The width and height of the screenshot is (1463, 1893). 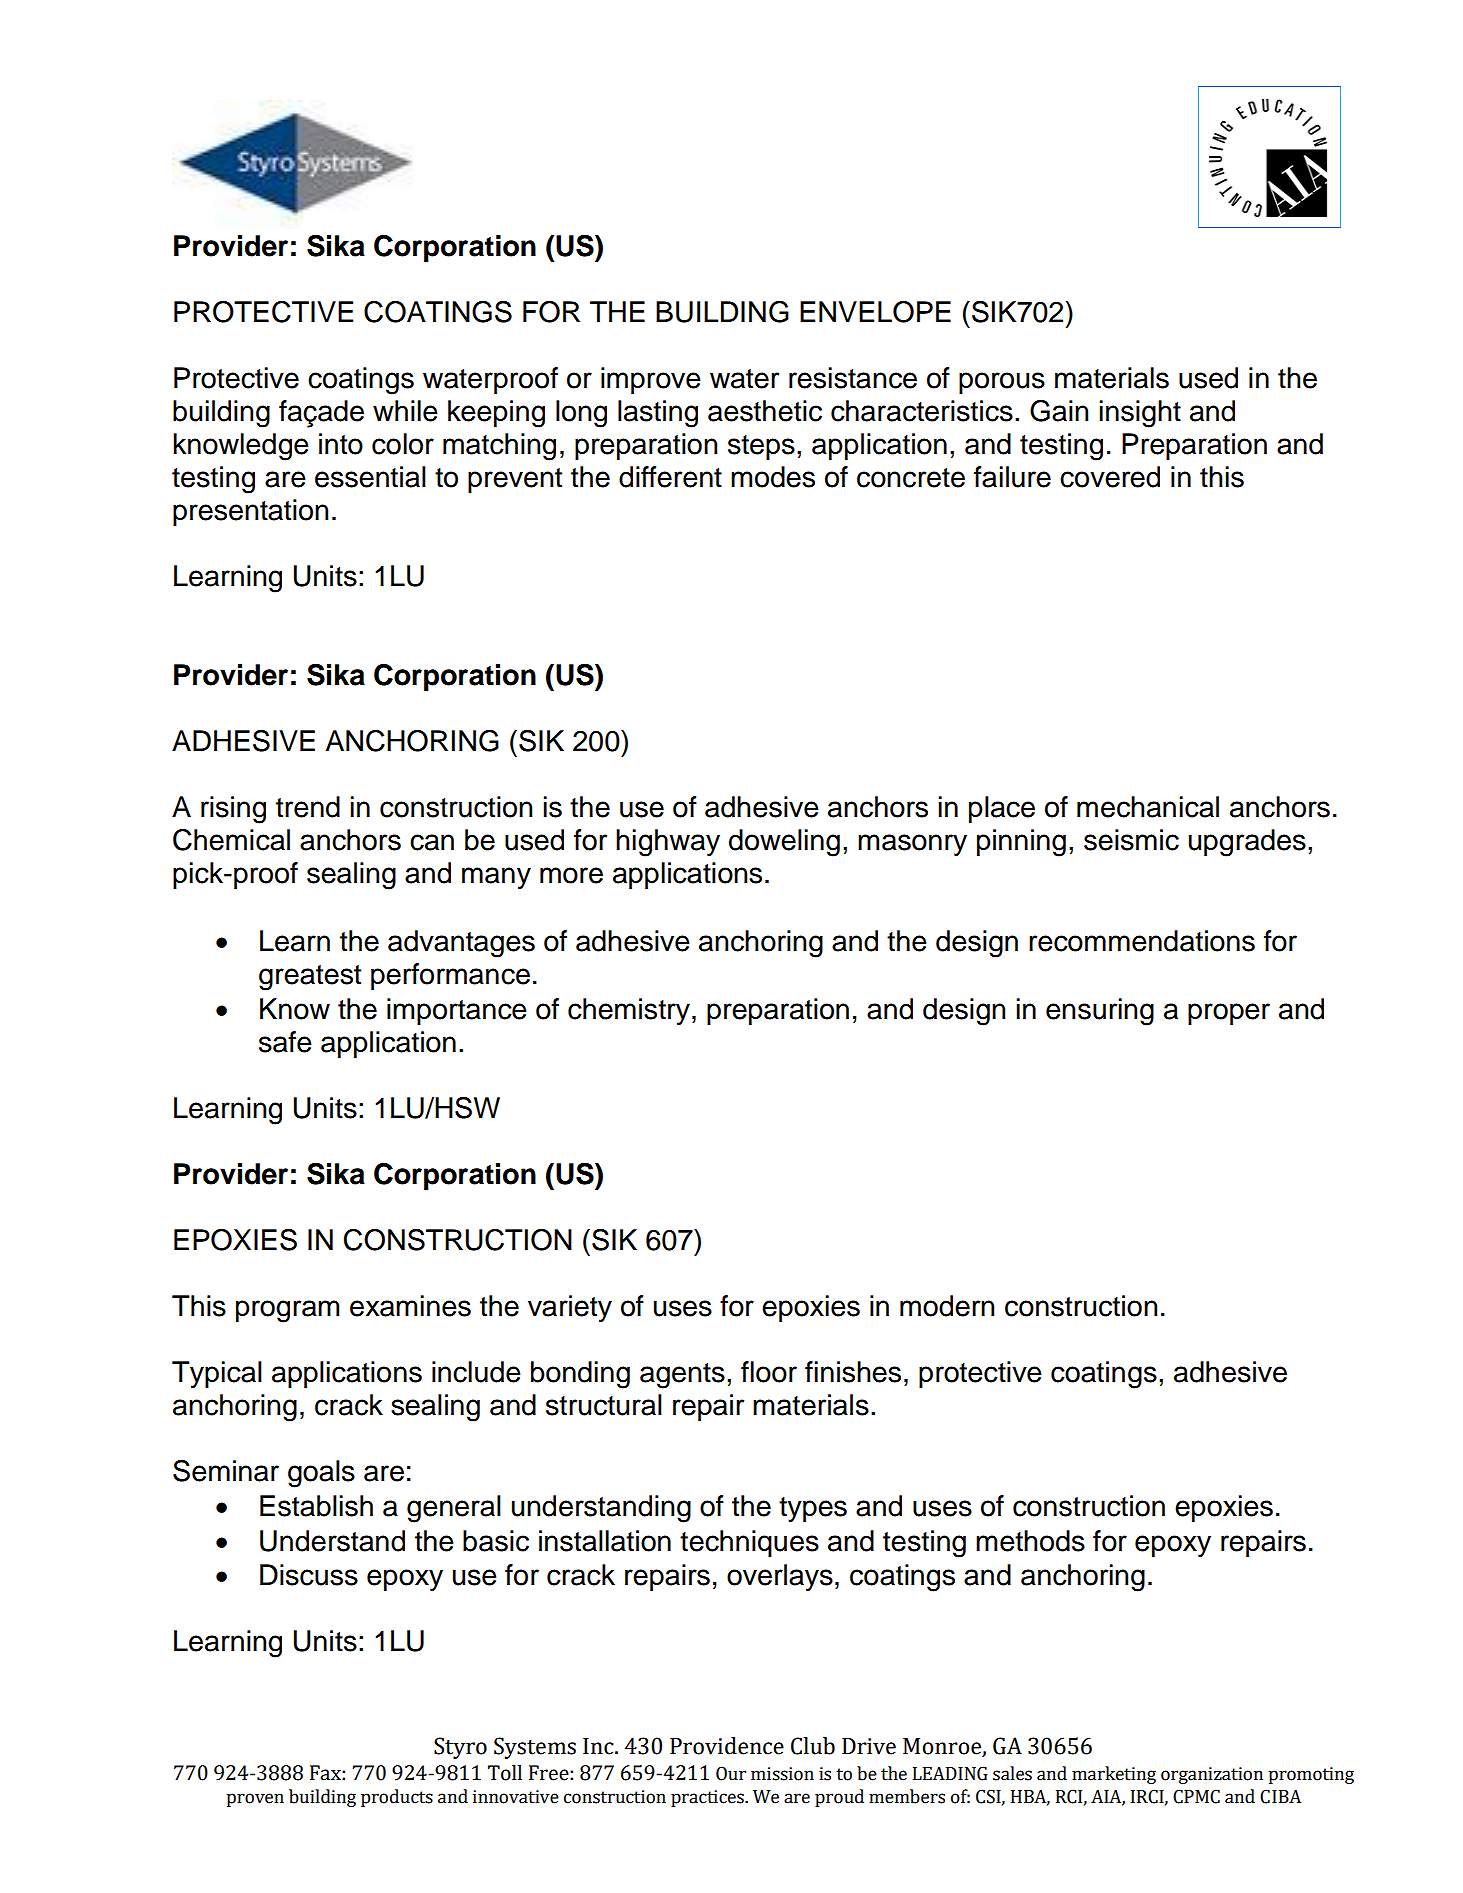 I want to click on mission, so click(x=782, y=1774).
